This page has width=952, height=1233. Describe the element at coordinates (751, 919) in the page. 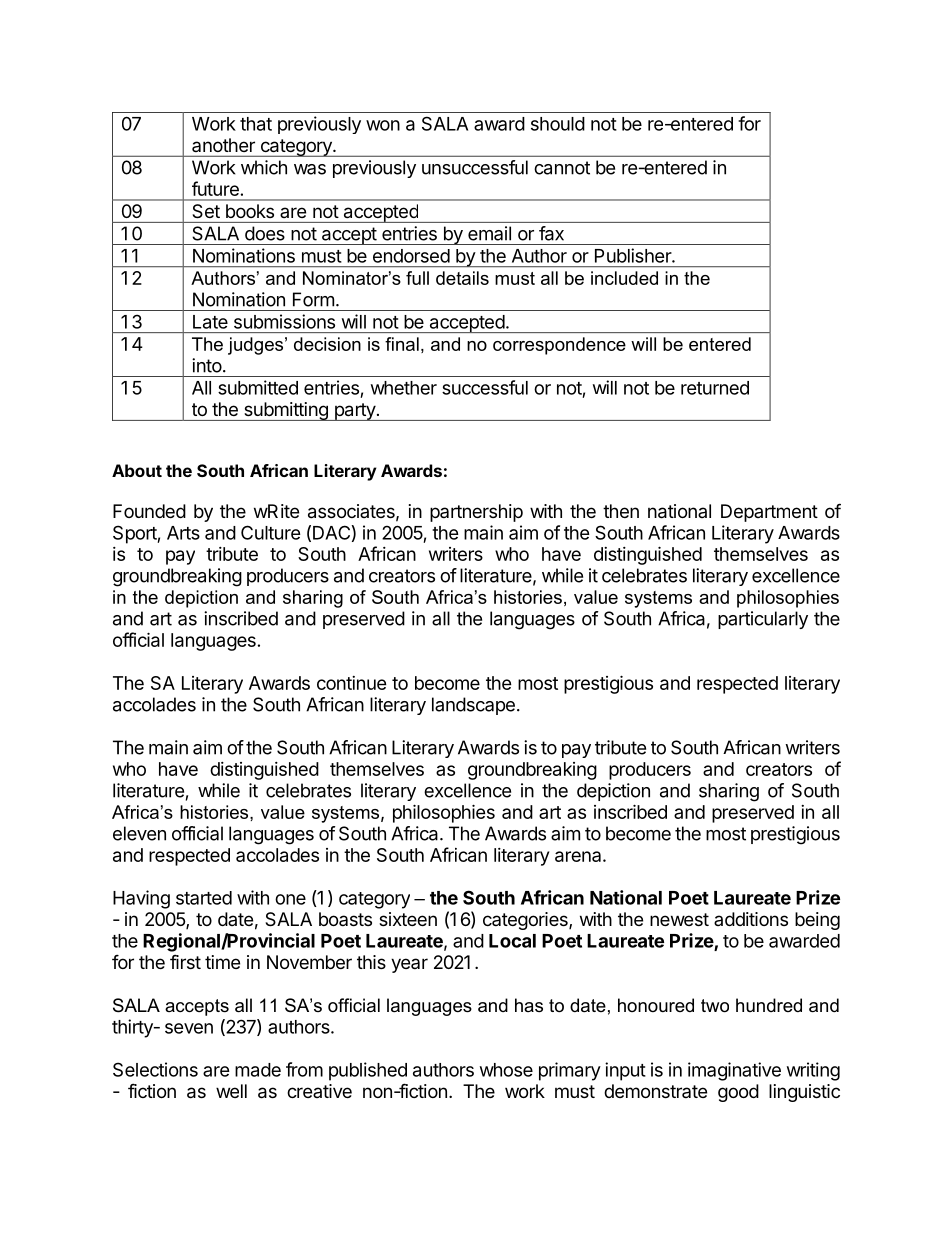

I see `additions` at that location.
